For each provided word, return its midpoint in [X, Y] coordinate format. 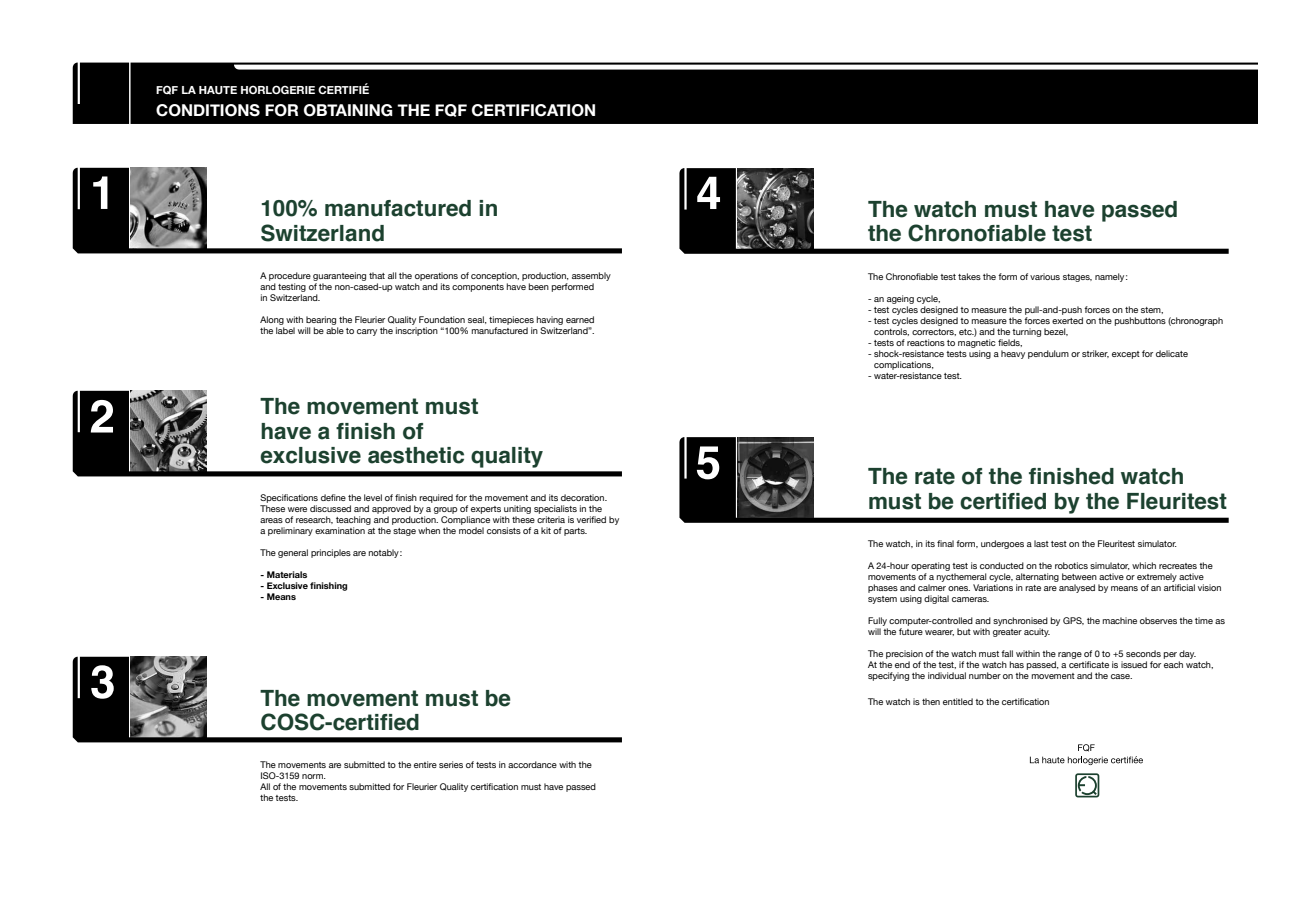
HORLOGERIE [278, 89]
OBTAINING [348, 110]
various [1045, 276]
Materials [287, 574]
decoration [584, 497]
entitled [958, 701]
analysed [1077, 588]
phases [883, 588]
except [1126, 355]
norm [313, 776]
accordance [532, 764]
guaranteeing [339, 276]
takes [969, 276]
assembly [591, 276]
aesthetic [416, 455]
